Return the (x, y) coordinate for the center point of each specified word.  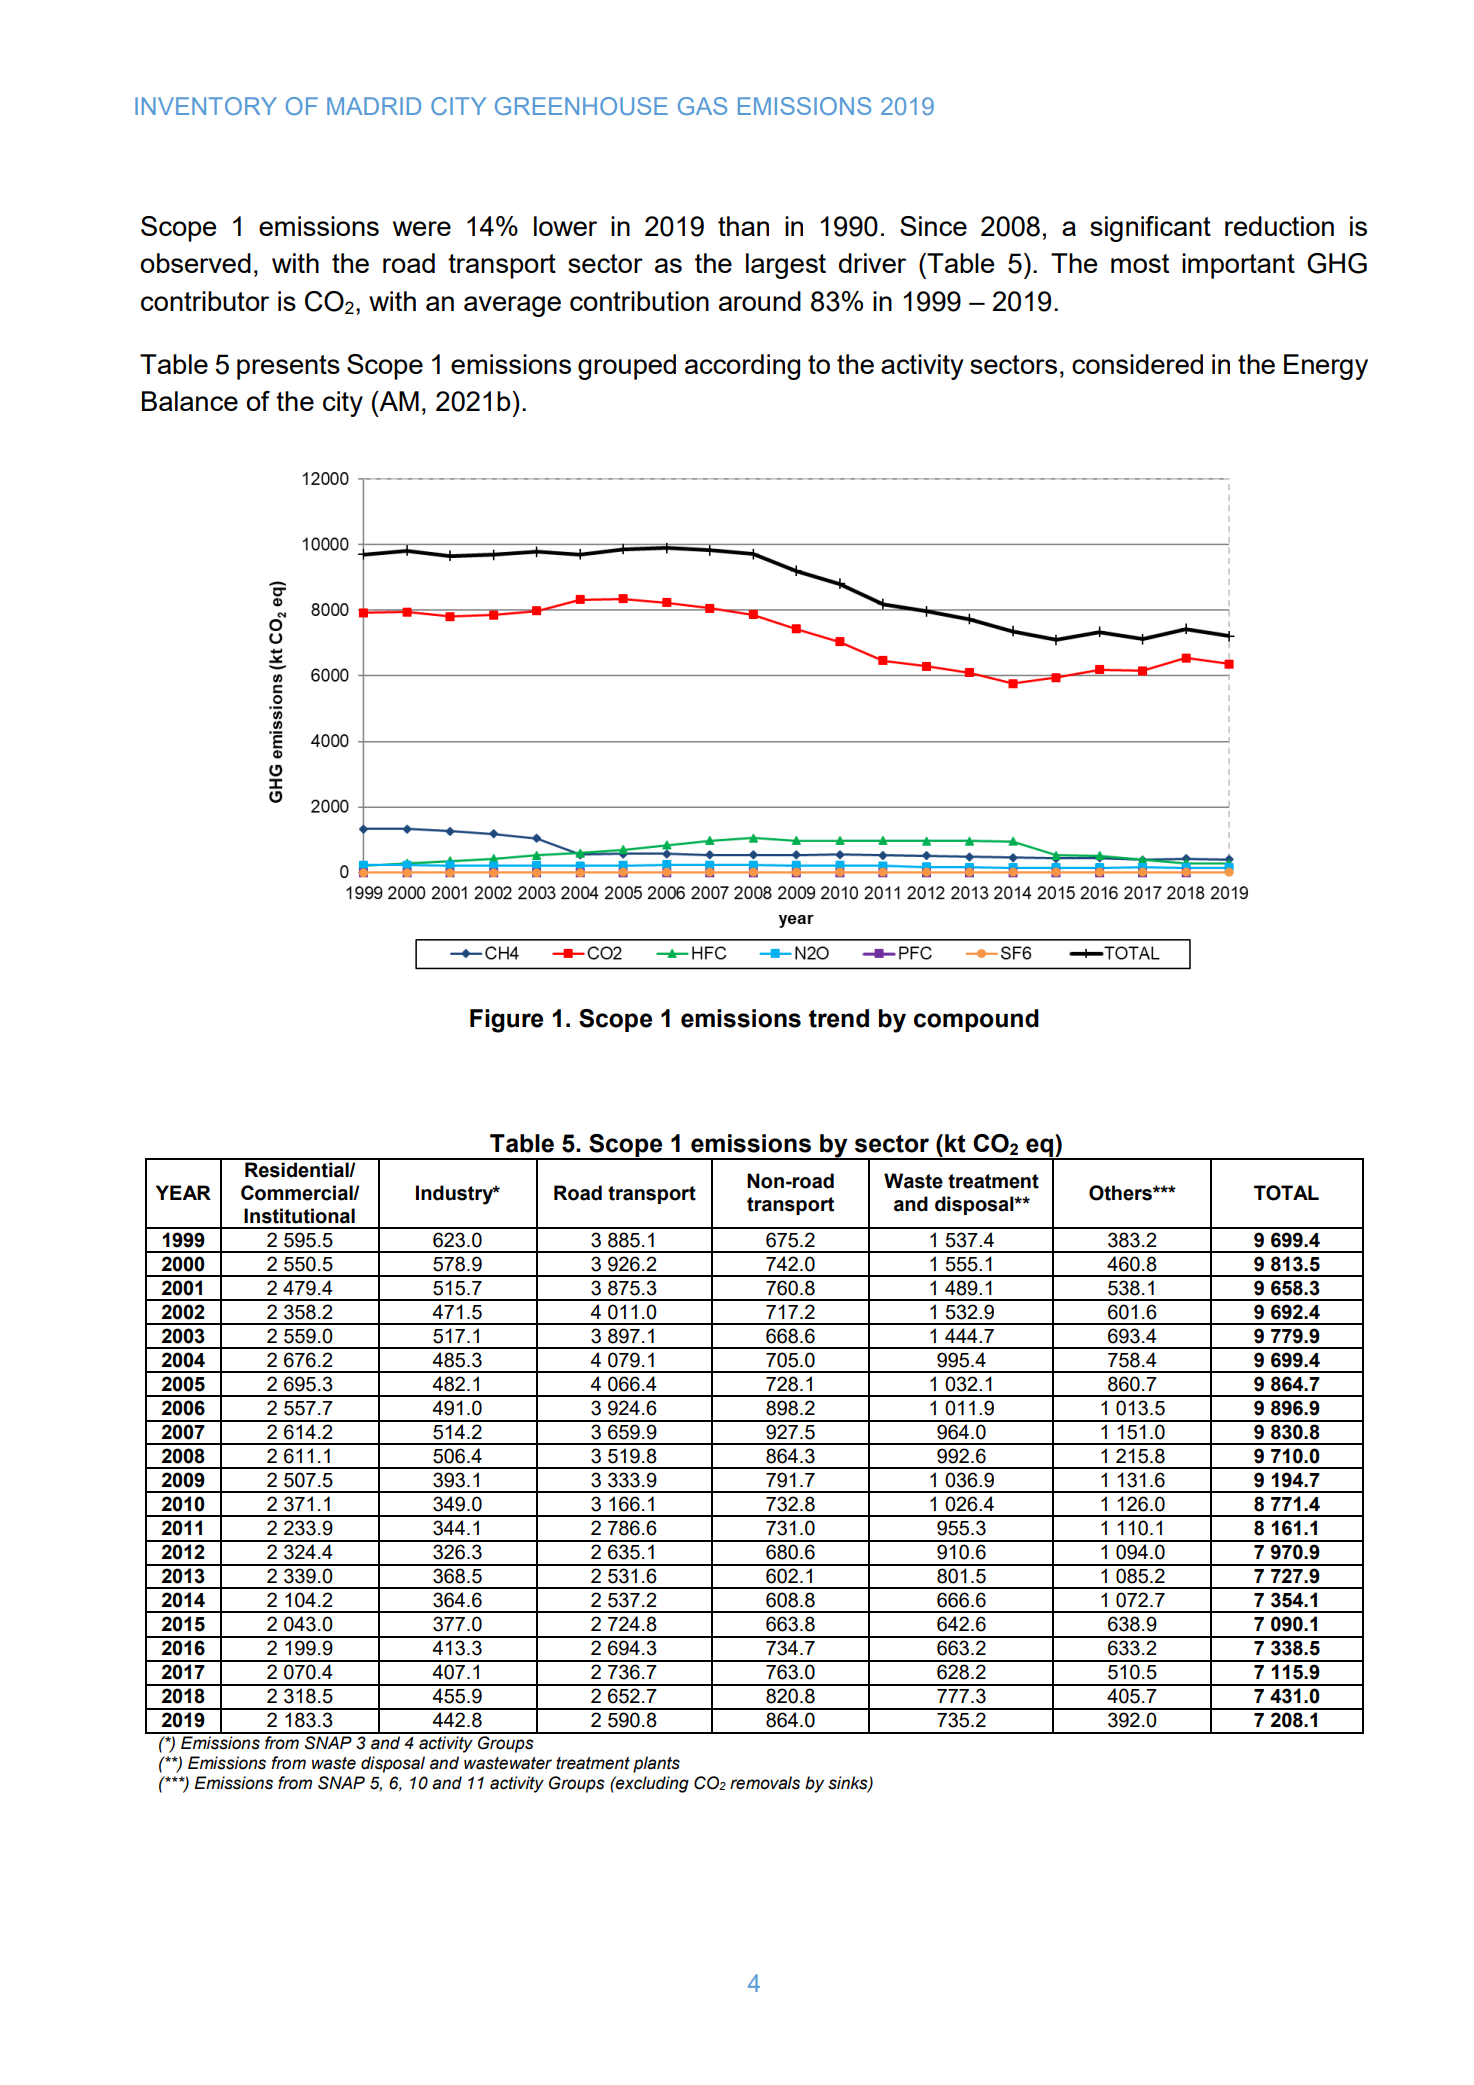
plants (656, 1764)
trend (839, 1018)
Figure (506, 1021)
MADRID (374, 106)
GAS (702, 106)
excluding (651, 1784)
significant (1150, 229)
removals (765, 1783)
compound (976, 1020)
